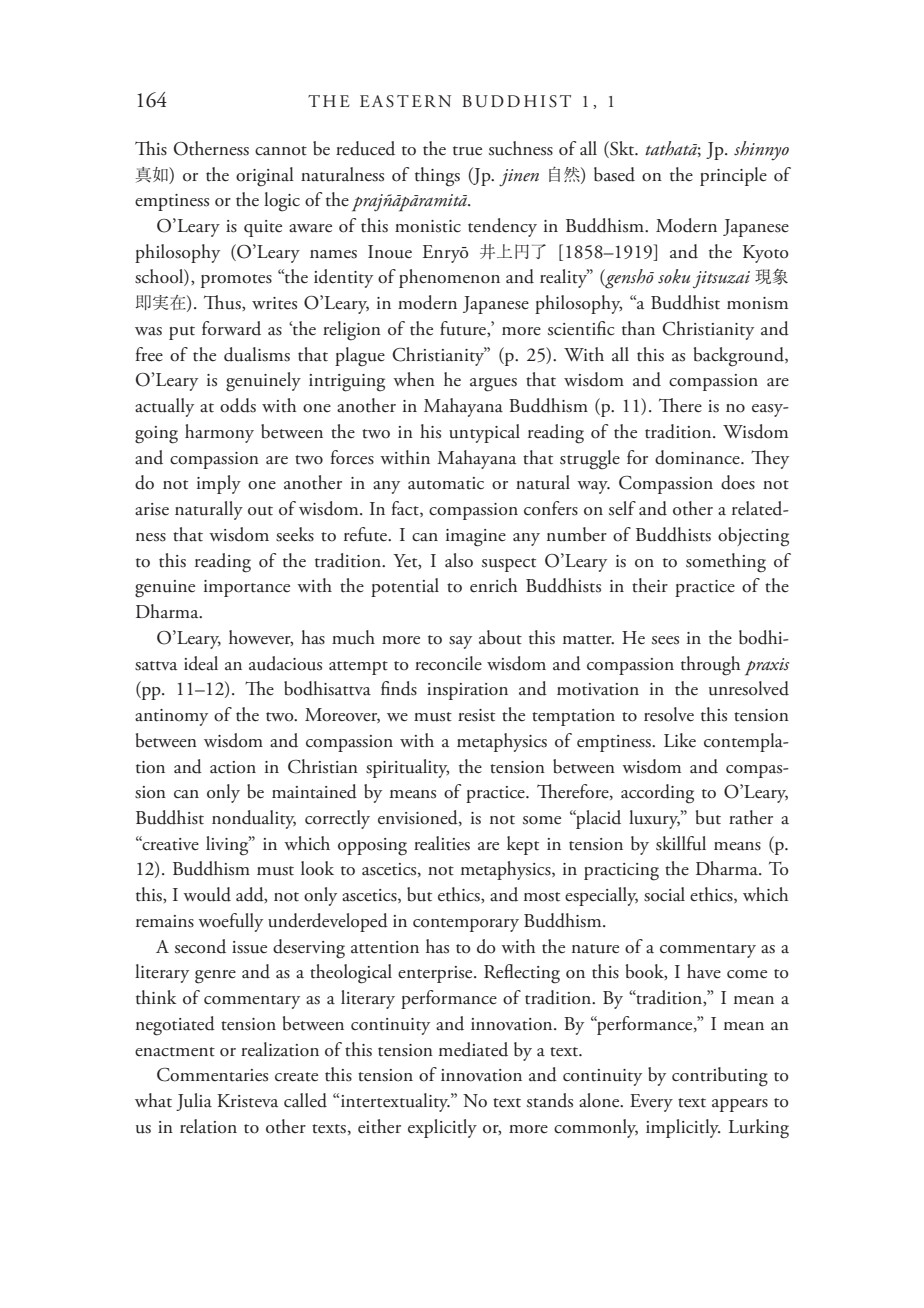 The height and width of the image is (1308, 924). I want to click on skillful, so click(681, 843).
